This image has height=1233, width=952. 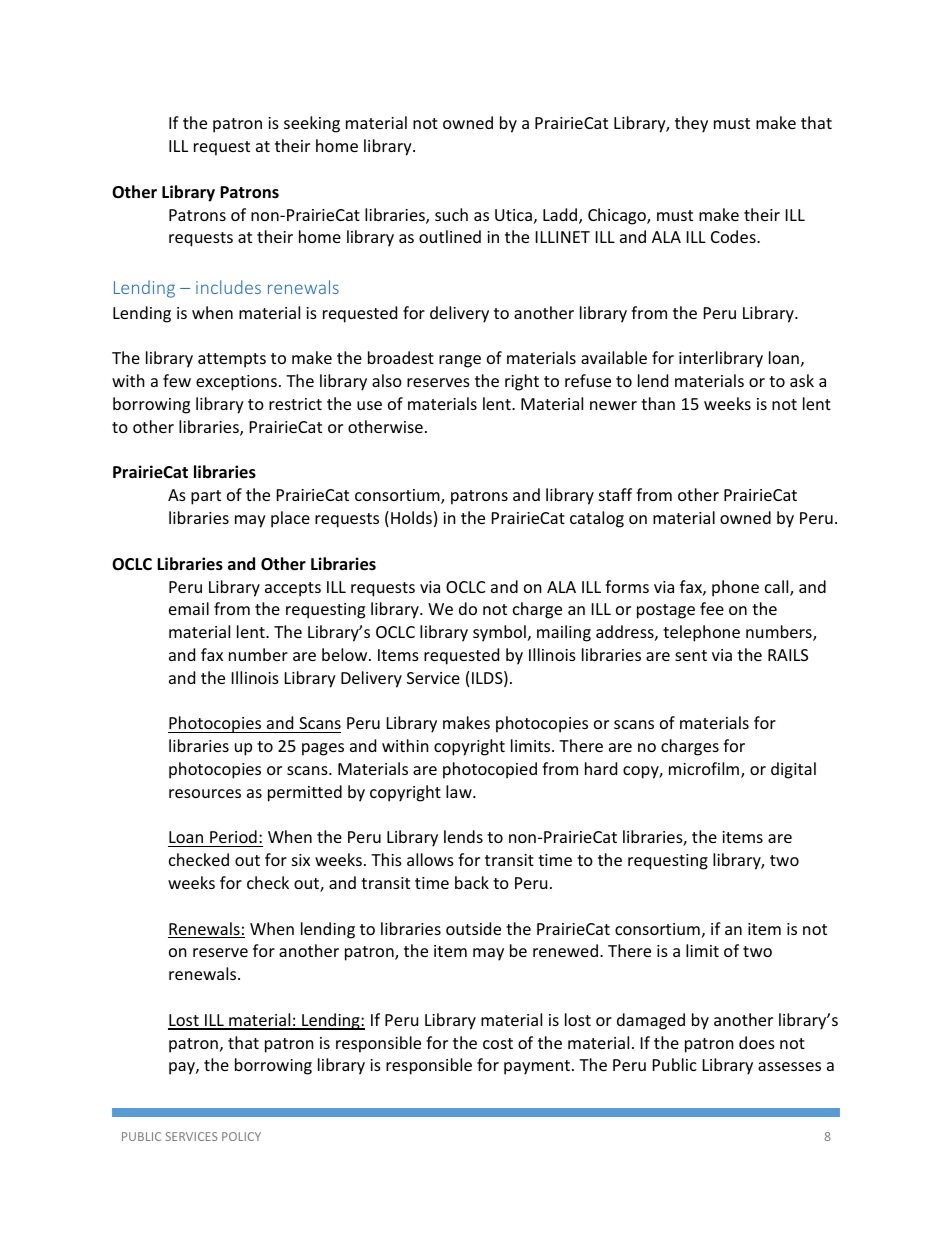 I want to click on Utica, so click(x=513, y=215).
